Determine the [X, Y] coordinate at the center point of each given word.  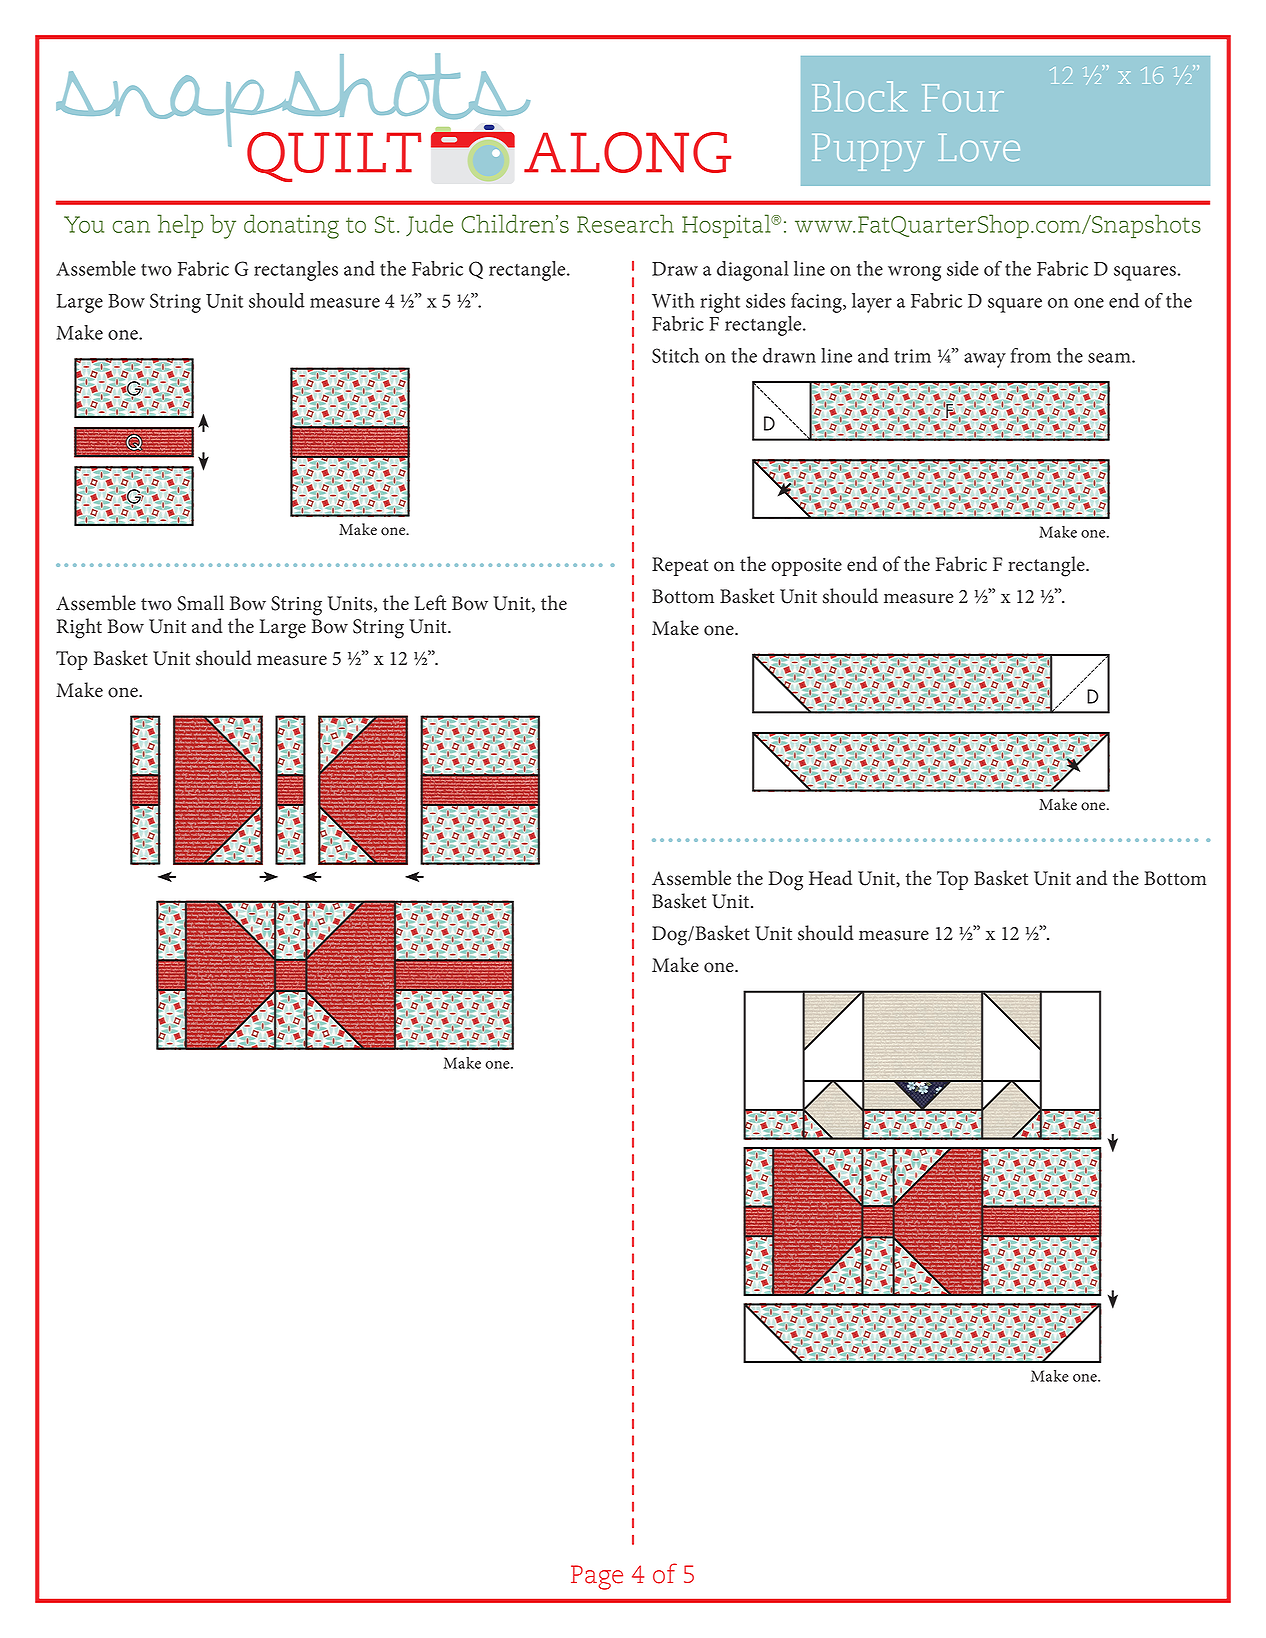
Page [597, 1577]
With [673, 300]
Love [979, 147]
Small [200, 603]
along [627, 152]
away [985, 360]
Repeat [680, 566]
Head [830, 878]
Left [430, 603]
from [1031, 355]
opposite [806, 567]
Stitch [675, 355]
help [180, 226]
